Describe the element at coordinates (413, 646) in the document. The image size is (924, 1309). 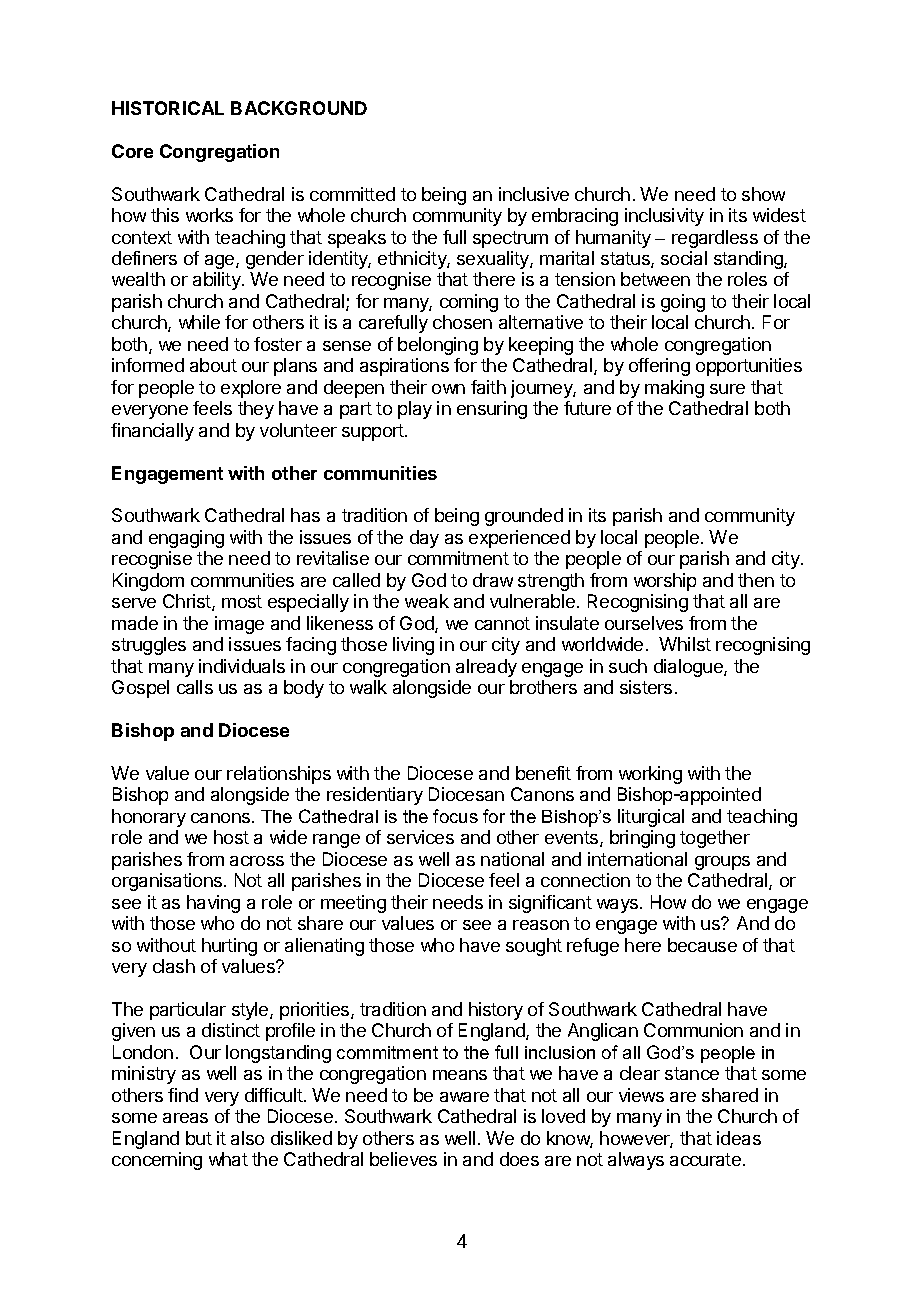
I see `living` at that location.
